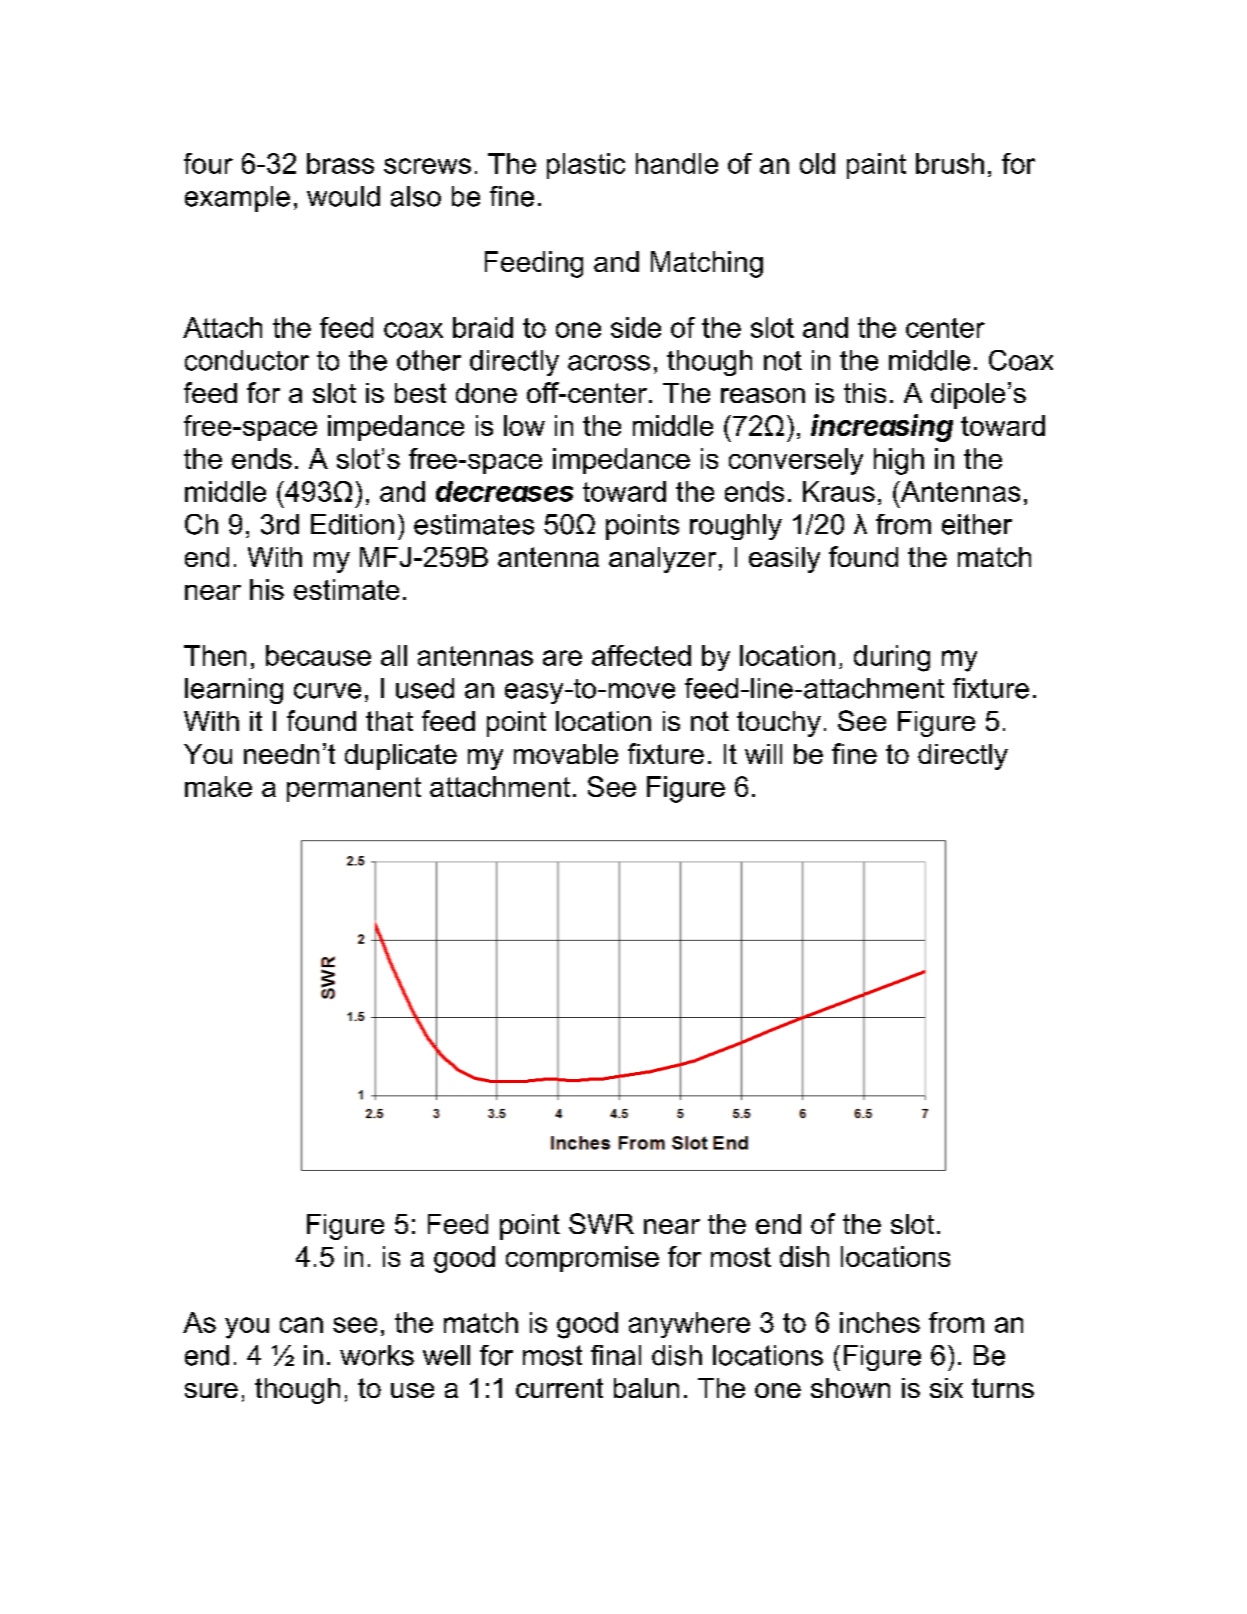  What do you see at coordinates (876, 166) in the screenshot?
I see `paint` at bounding box center [876, 166].
